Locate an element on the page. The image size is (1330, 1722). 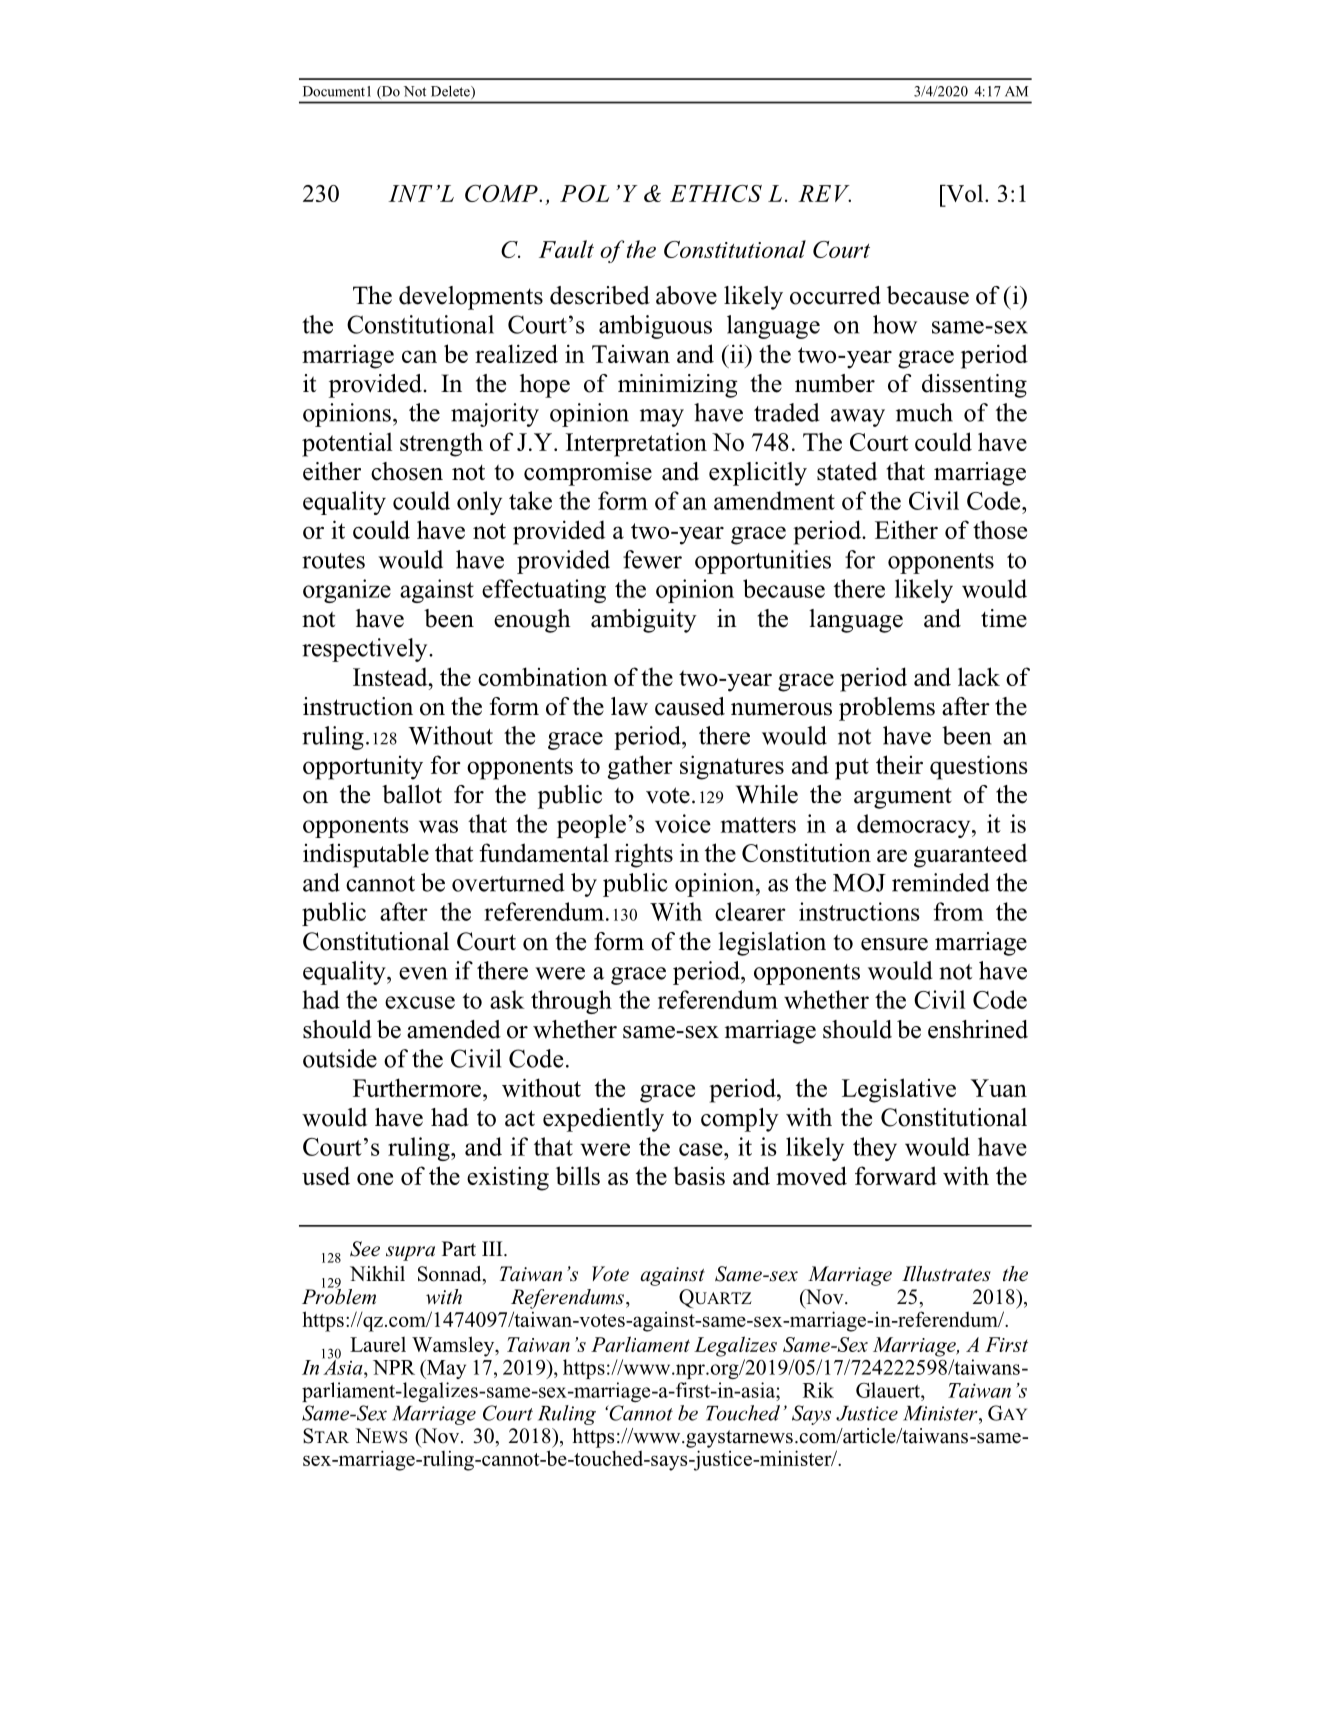
through is located at coordinates (571, 1002).
